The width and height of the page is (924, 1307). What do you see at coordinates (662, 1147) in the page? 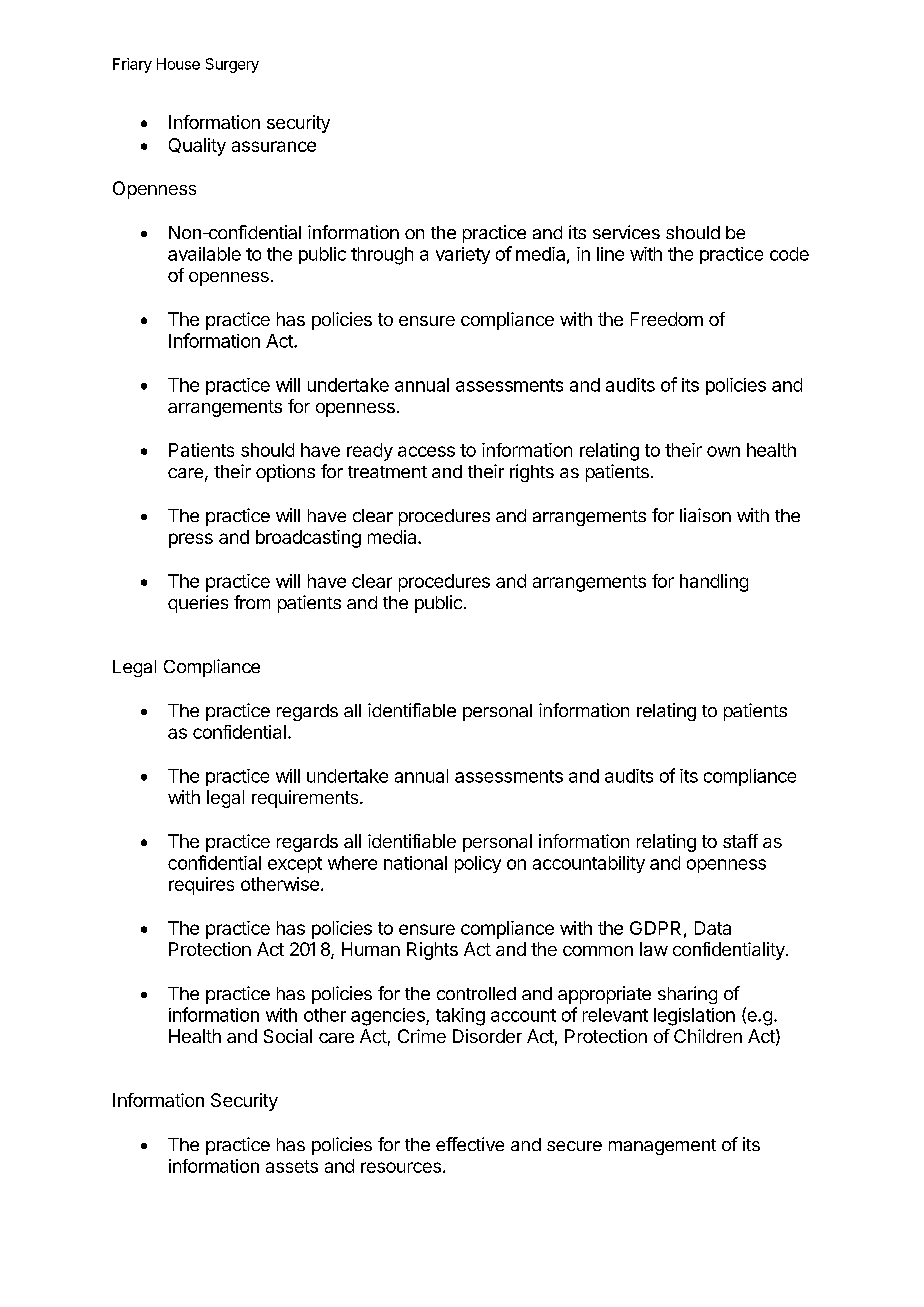
I see `management` at bounding box center [662, 1147].
